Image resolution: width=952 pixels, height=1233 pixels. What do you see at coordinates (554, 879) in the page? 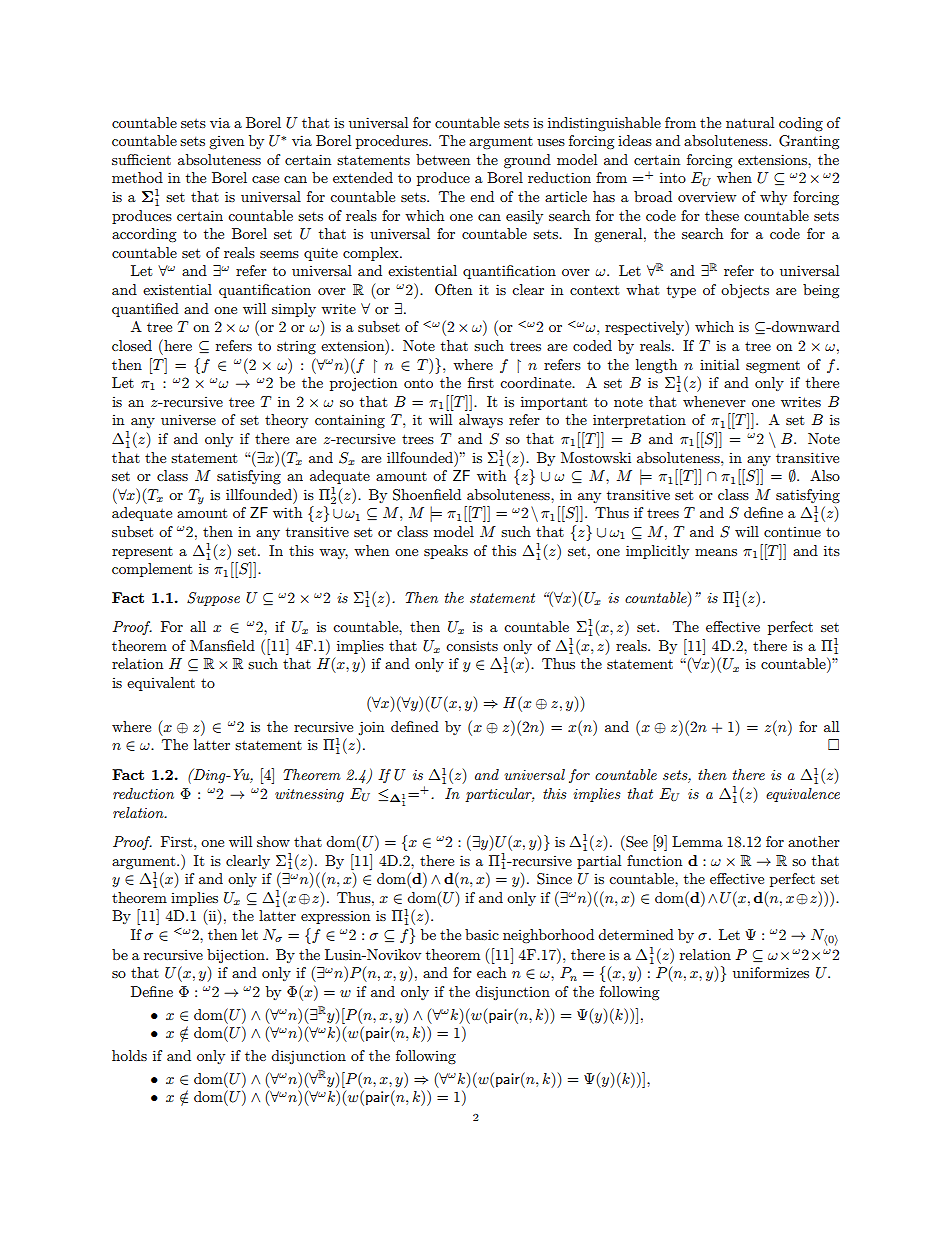
I see `Since` at bounding box center [554, 879].
